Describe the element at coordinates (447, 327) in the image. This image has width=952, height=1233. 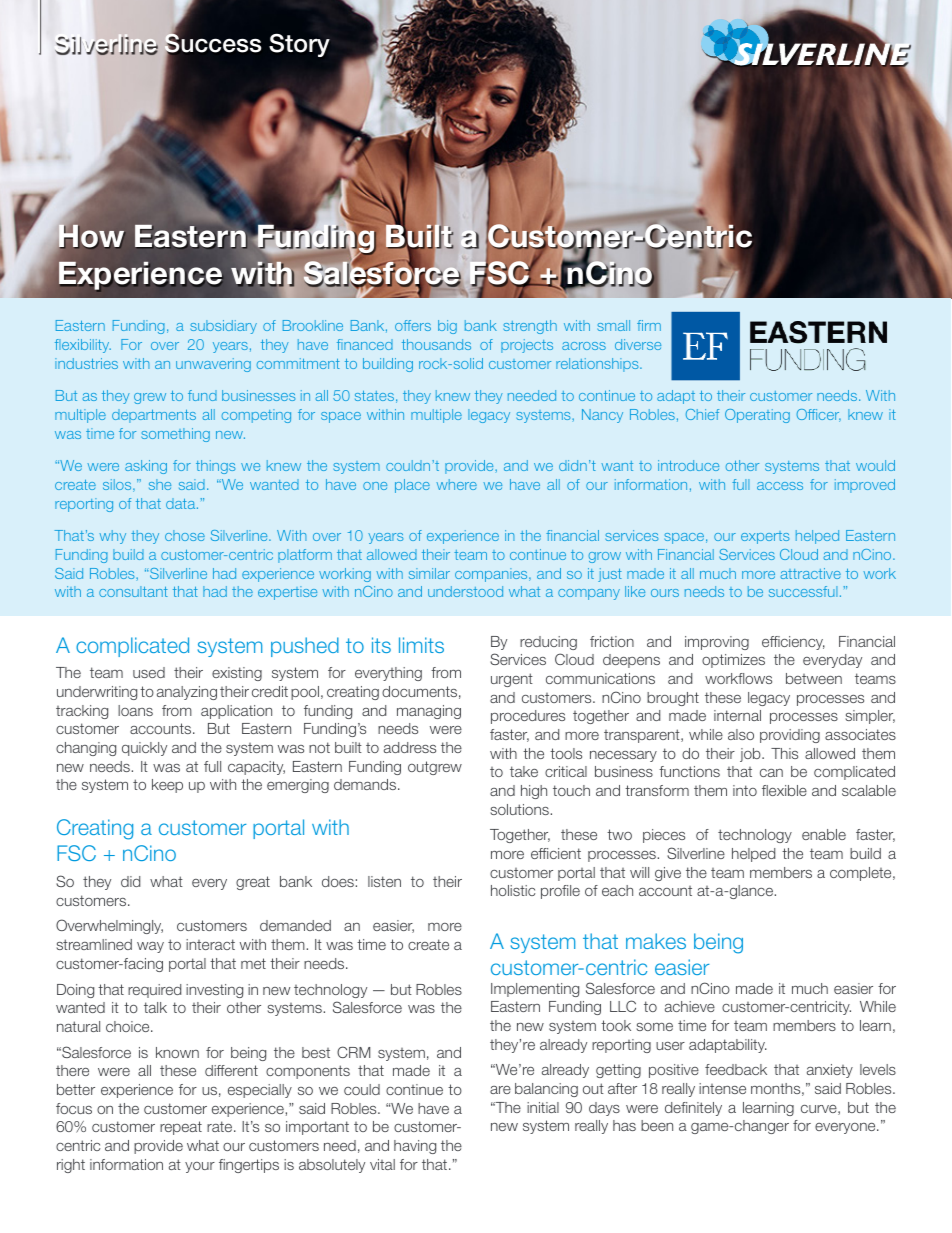
I see `big` at that location.
